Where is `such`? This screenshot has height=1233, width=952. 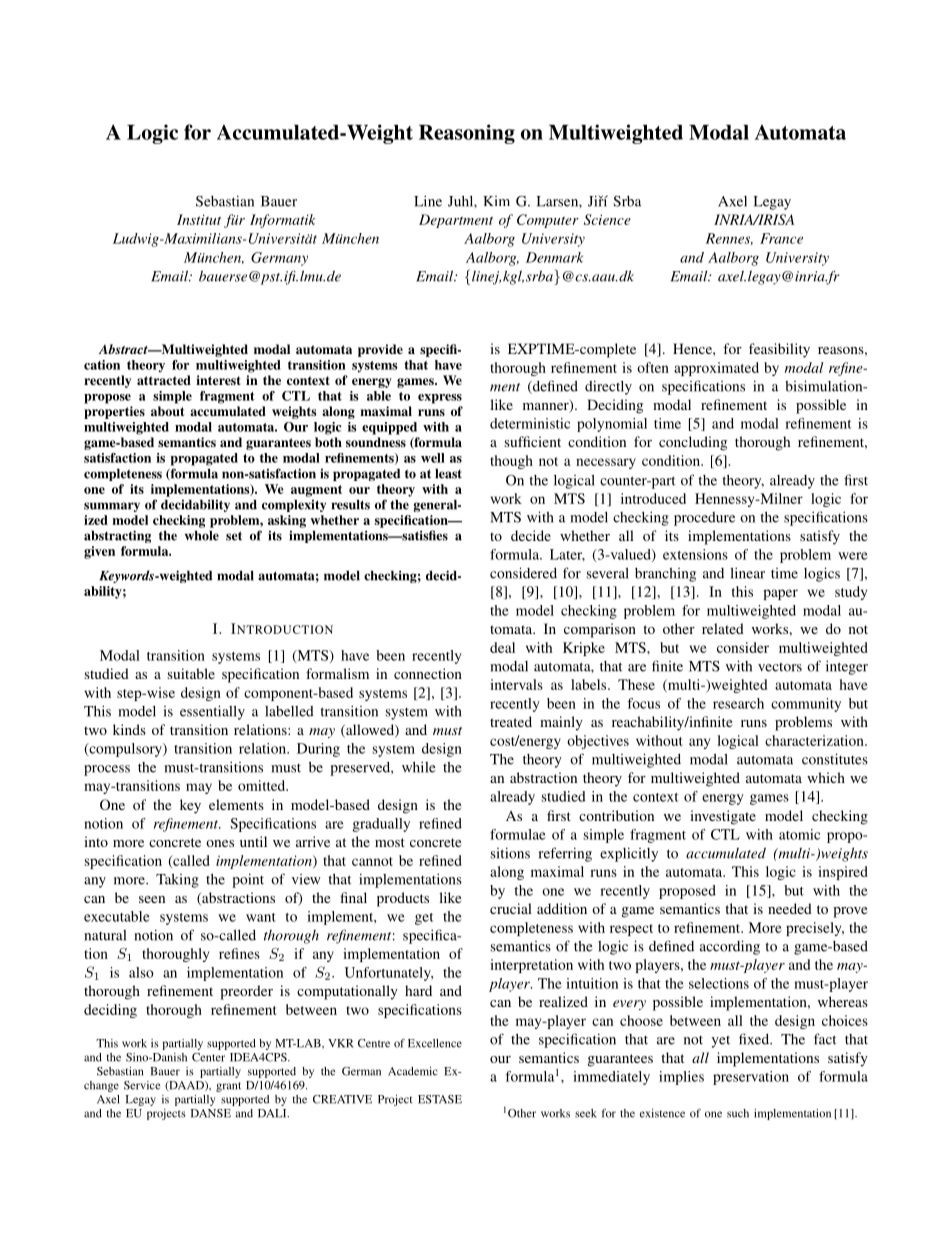 such is located at coordinates (738, 1113).
